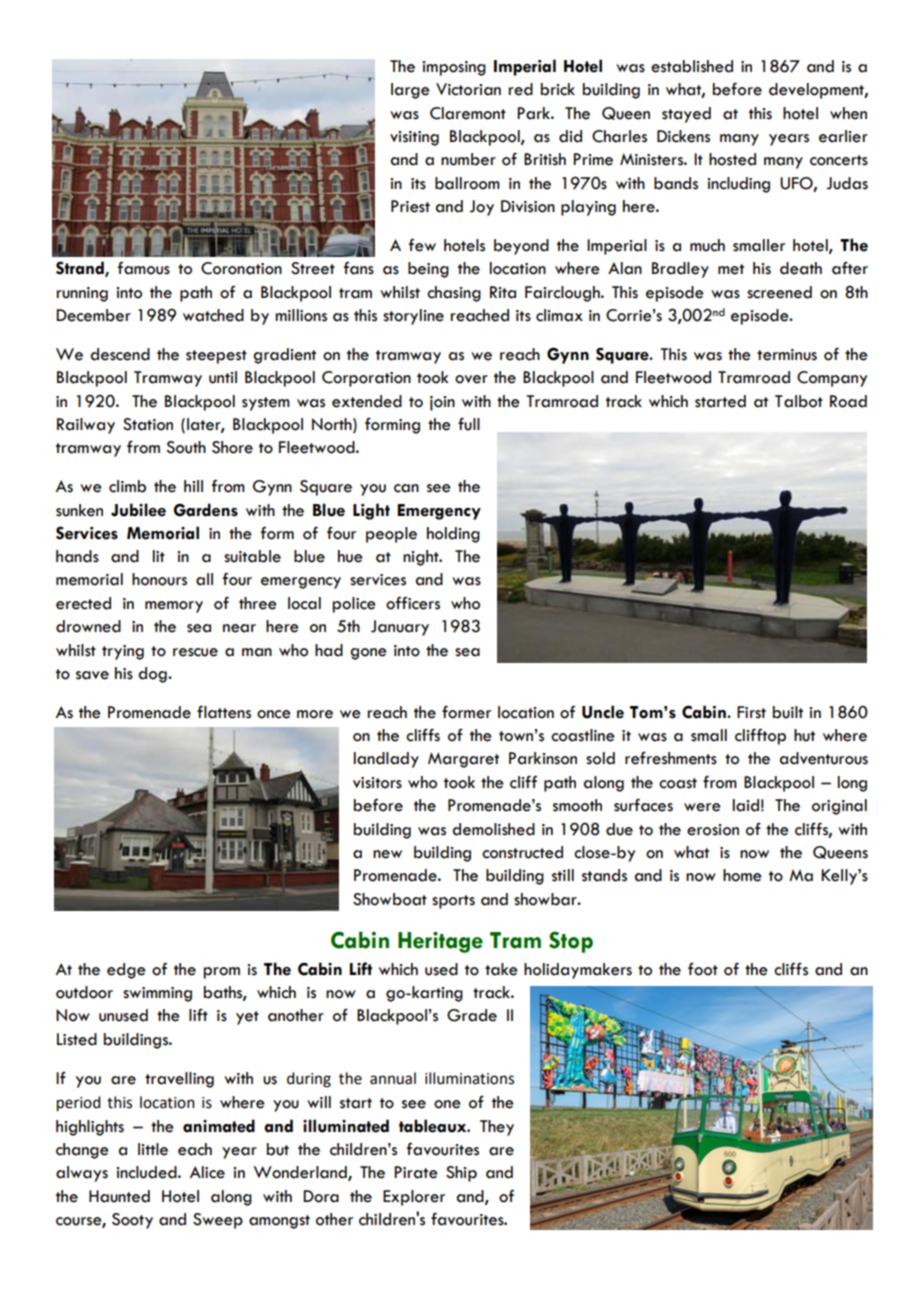  What do you see at coordinates (400, 628) in the page?
I see `January` at bounding box center [400, 628].
